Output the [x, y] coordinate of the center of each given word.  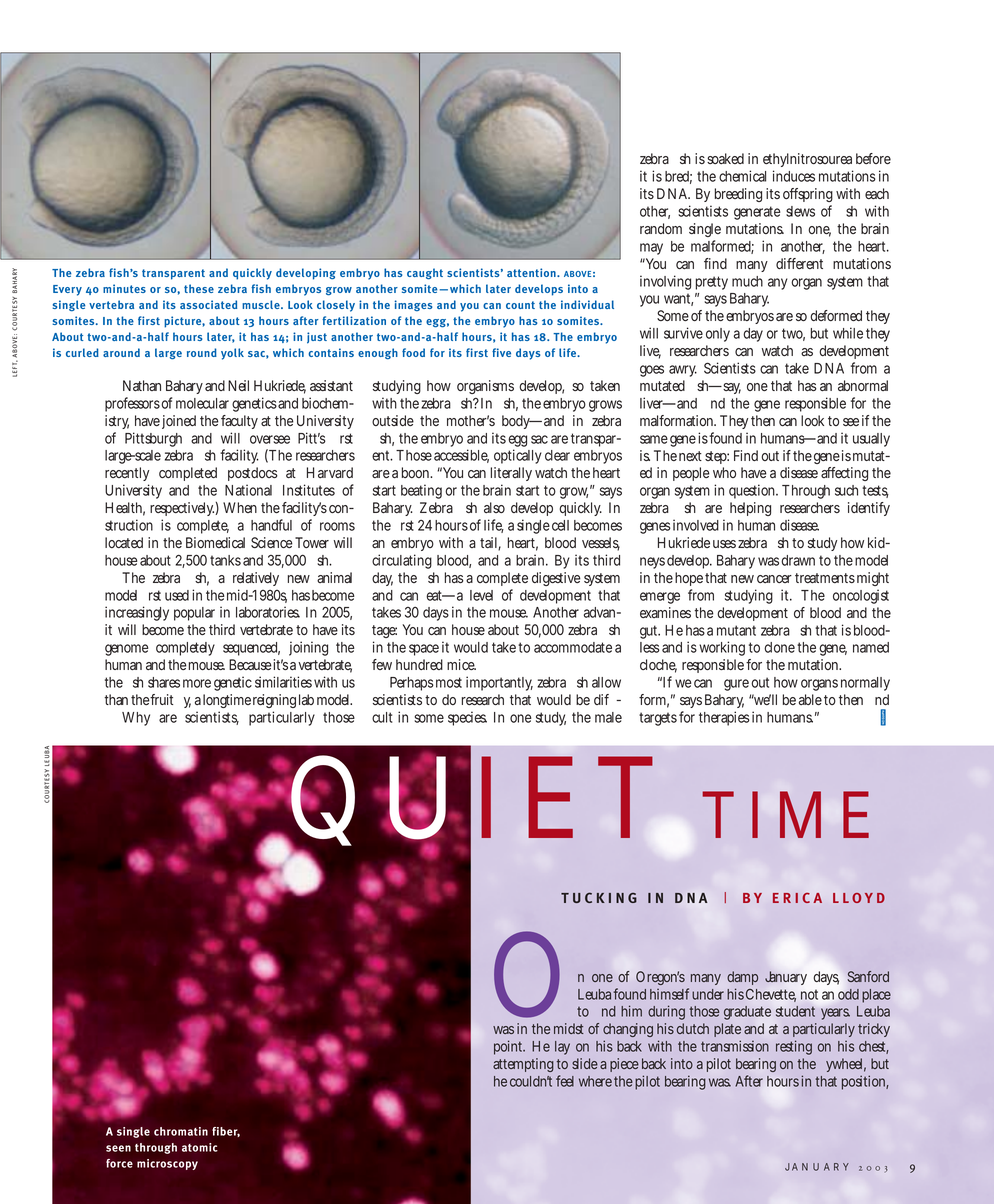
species [467, 718]
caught [425, 274]
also [494, 507]
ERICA [797, 898]
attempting [523, 1065]
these [199, 288]
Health [125, 509]
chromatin [181, 1131]
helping [750, 509]
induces [794, 176]
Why [136, 719]
